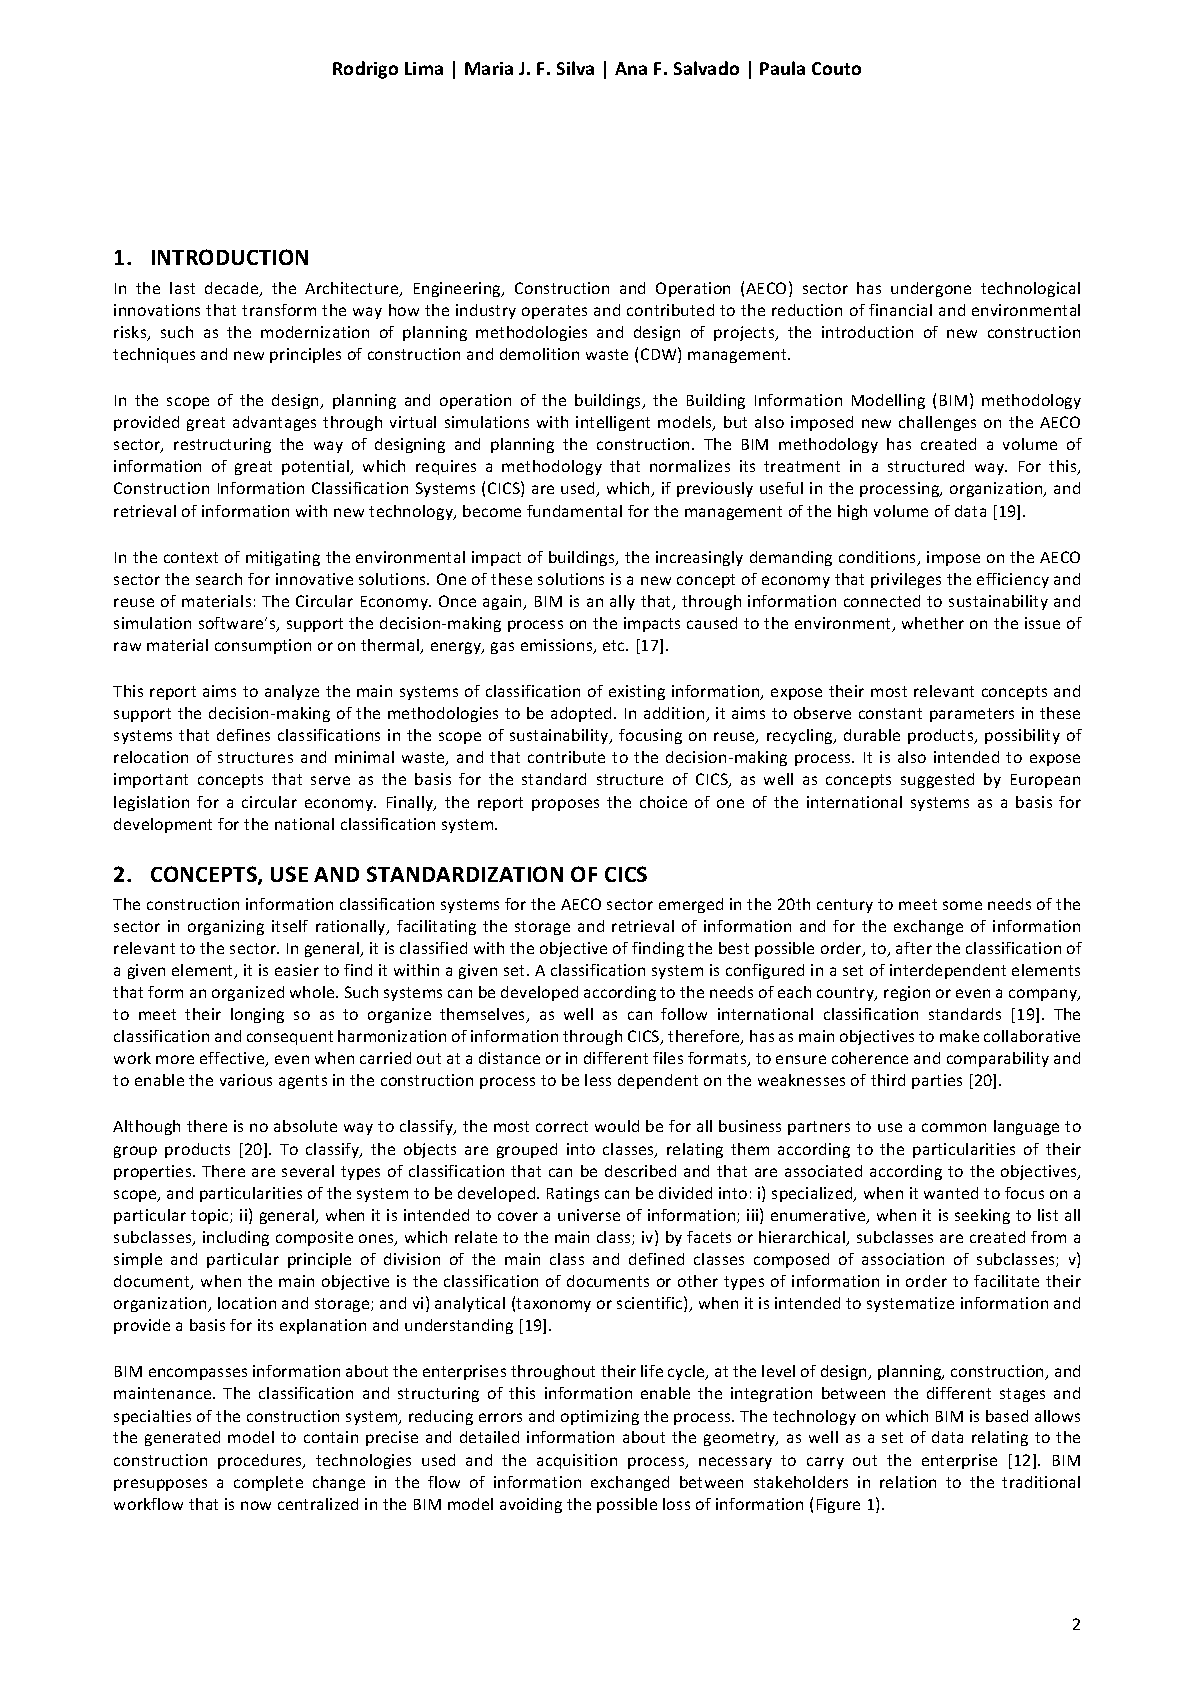 This page has width=1196, height=1692. What do you see at coordinates (219, 579) in the page?
I see `search` at bounding box center [219, 579].
